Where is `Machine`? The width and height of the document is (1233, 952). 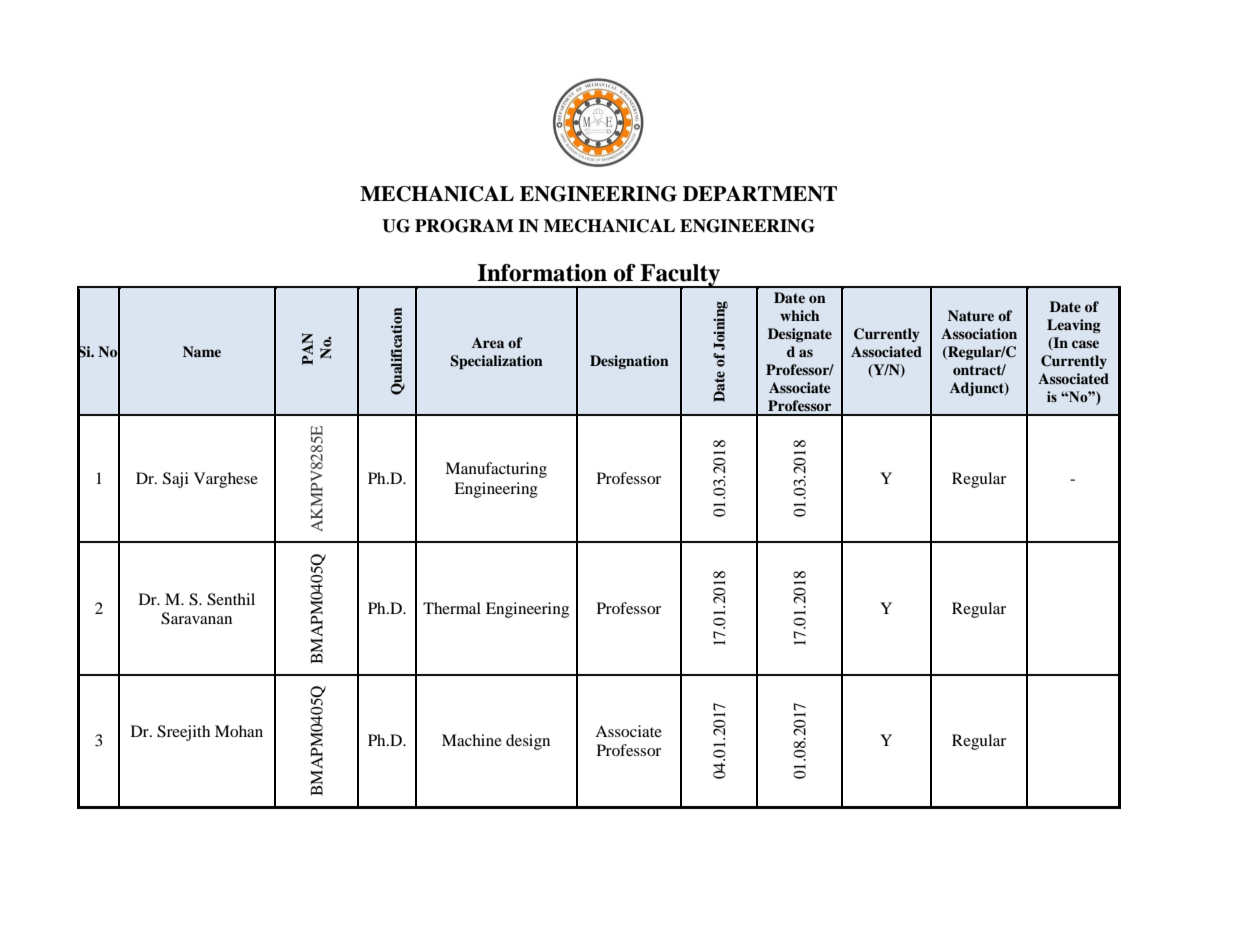 Machine is located at coordinates (472, 740).
